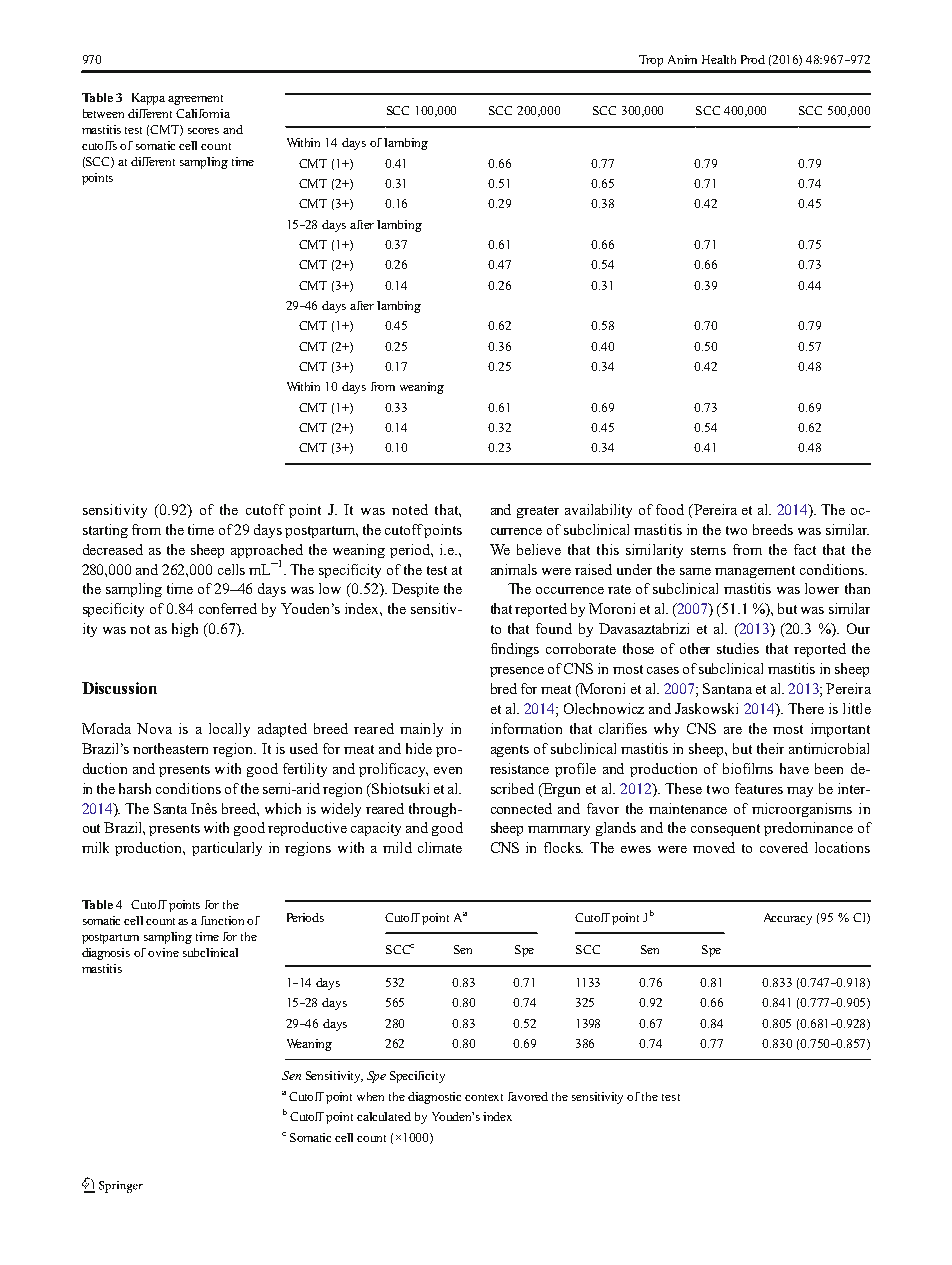 The height and width of the page is (1265, 952). Describe the element at coordinates (670, 509) in the page. I see `food` at that location.
